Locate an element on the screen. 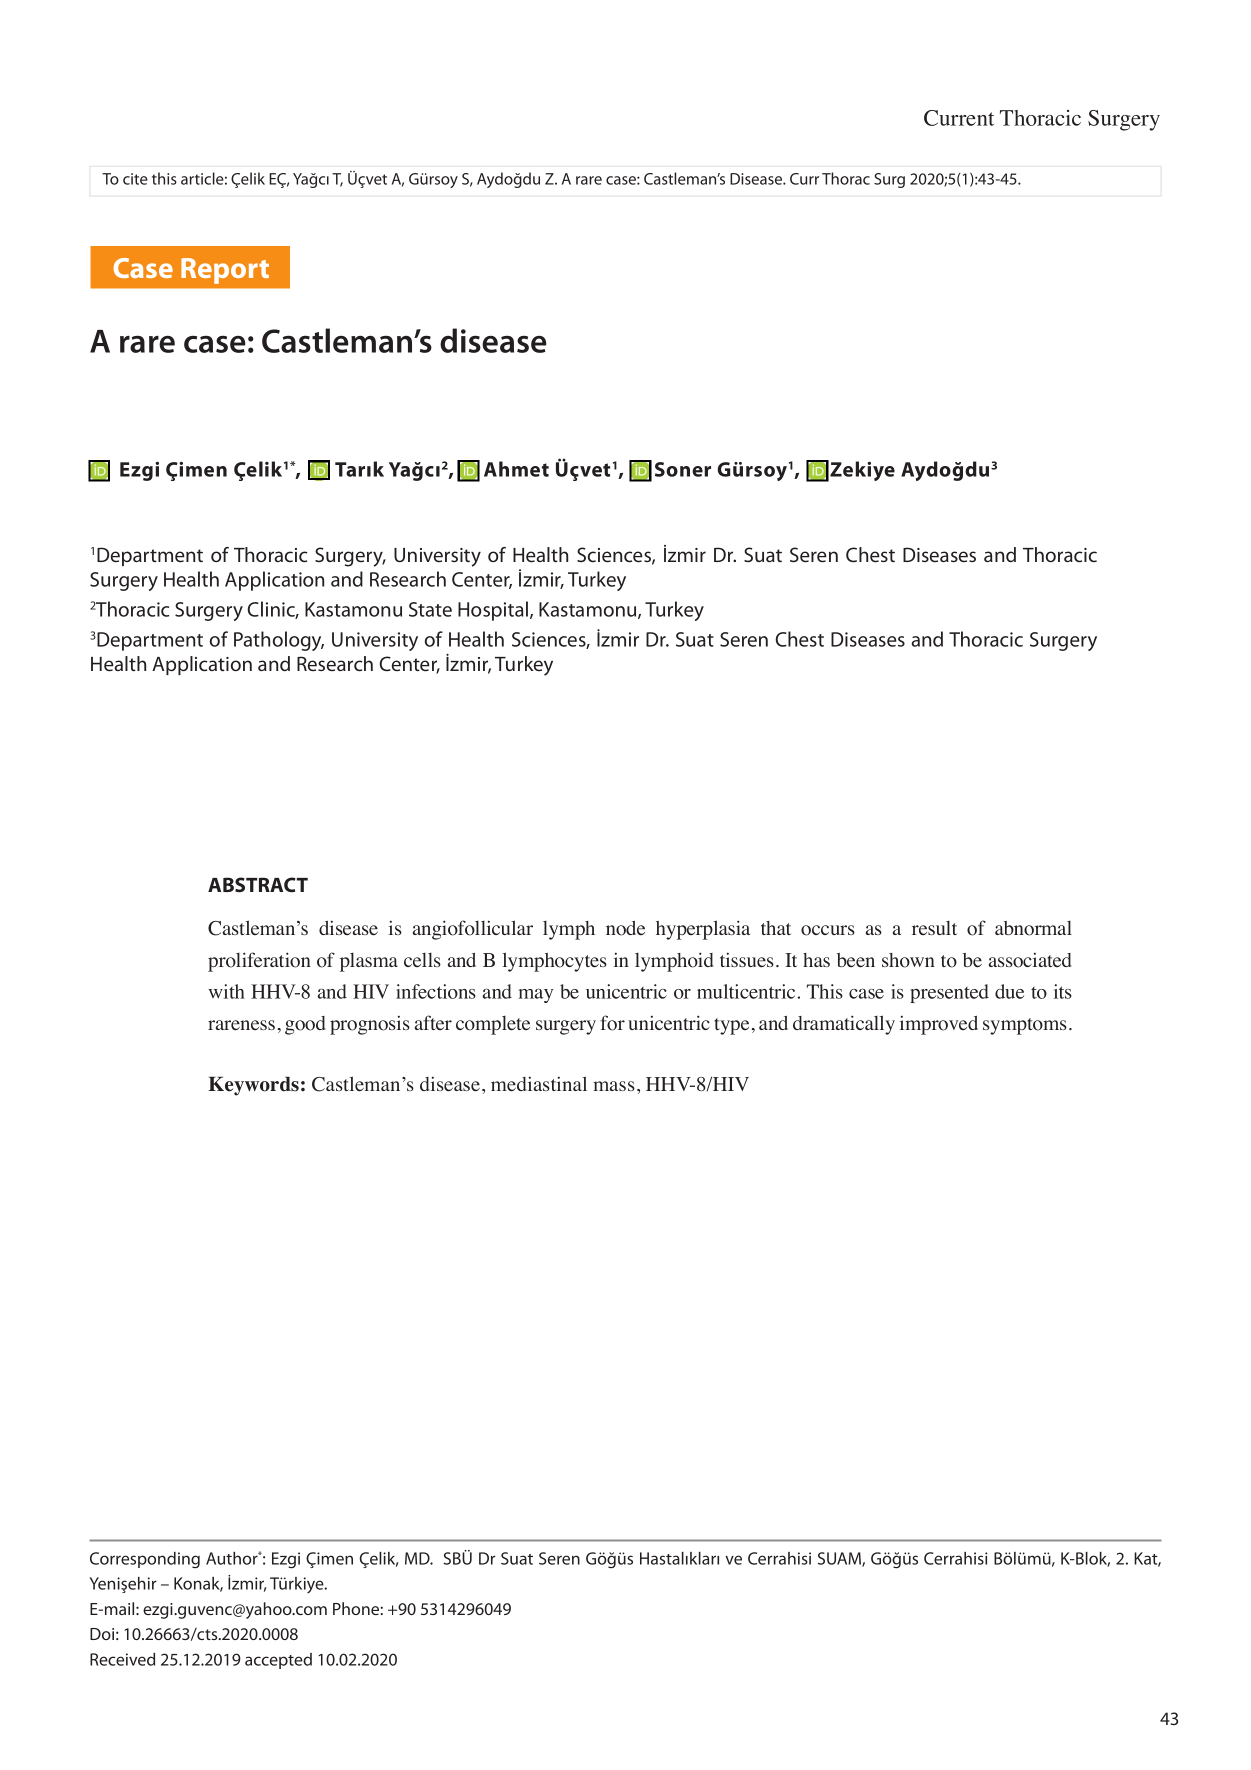 Image resolution: width=1251 pixels, height=1770 pixels. result is located at coordinates (934, 928).
